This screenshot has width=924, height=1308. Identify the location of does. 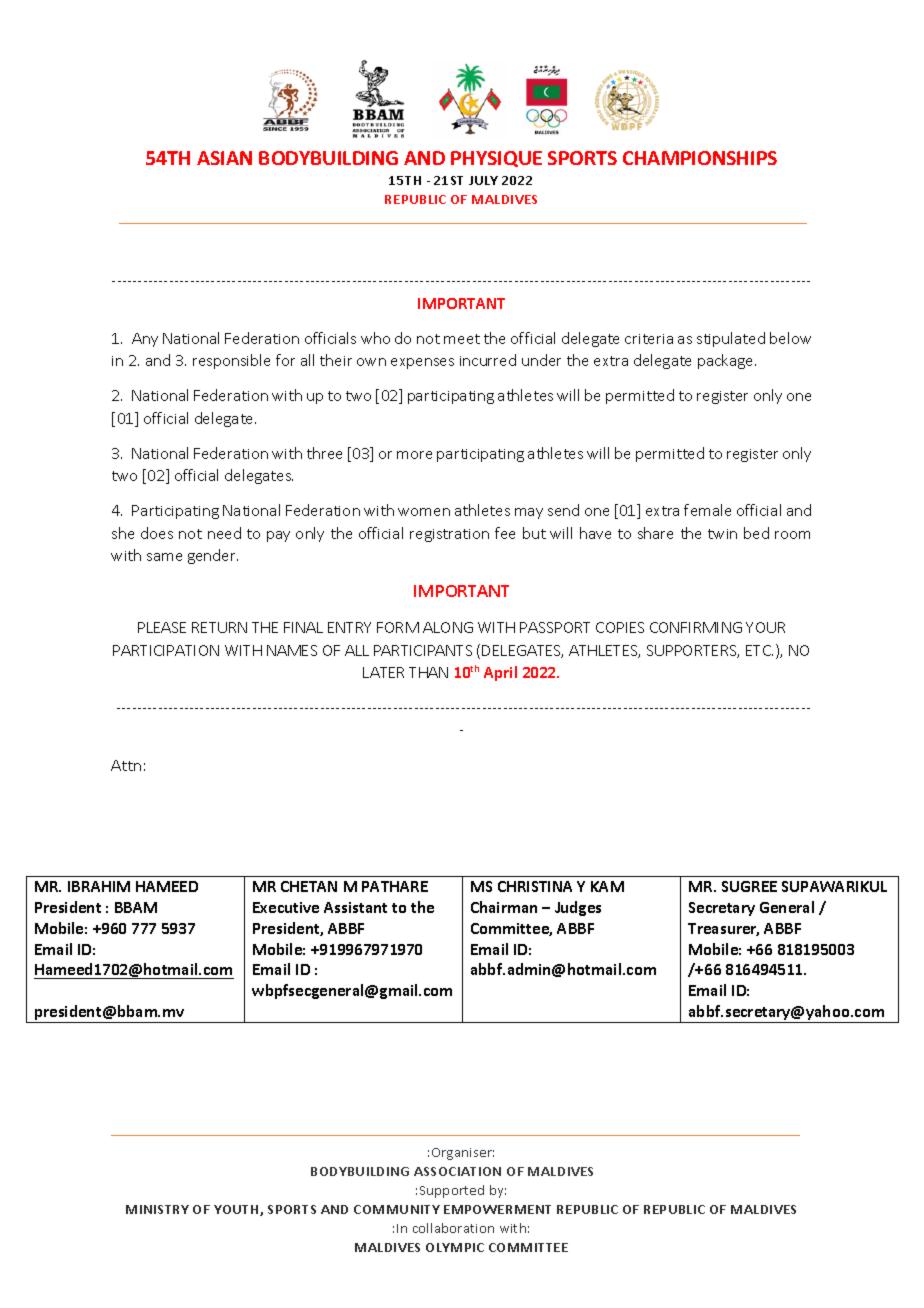
(157, 533).
